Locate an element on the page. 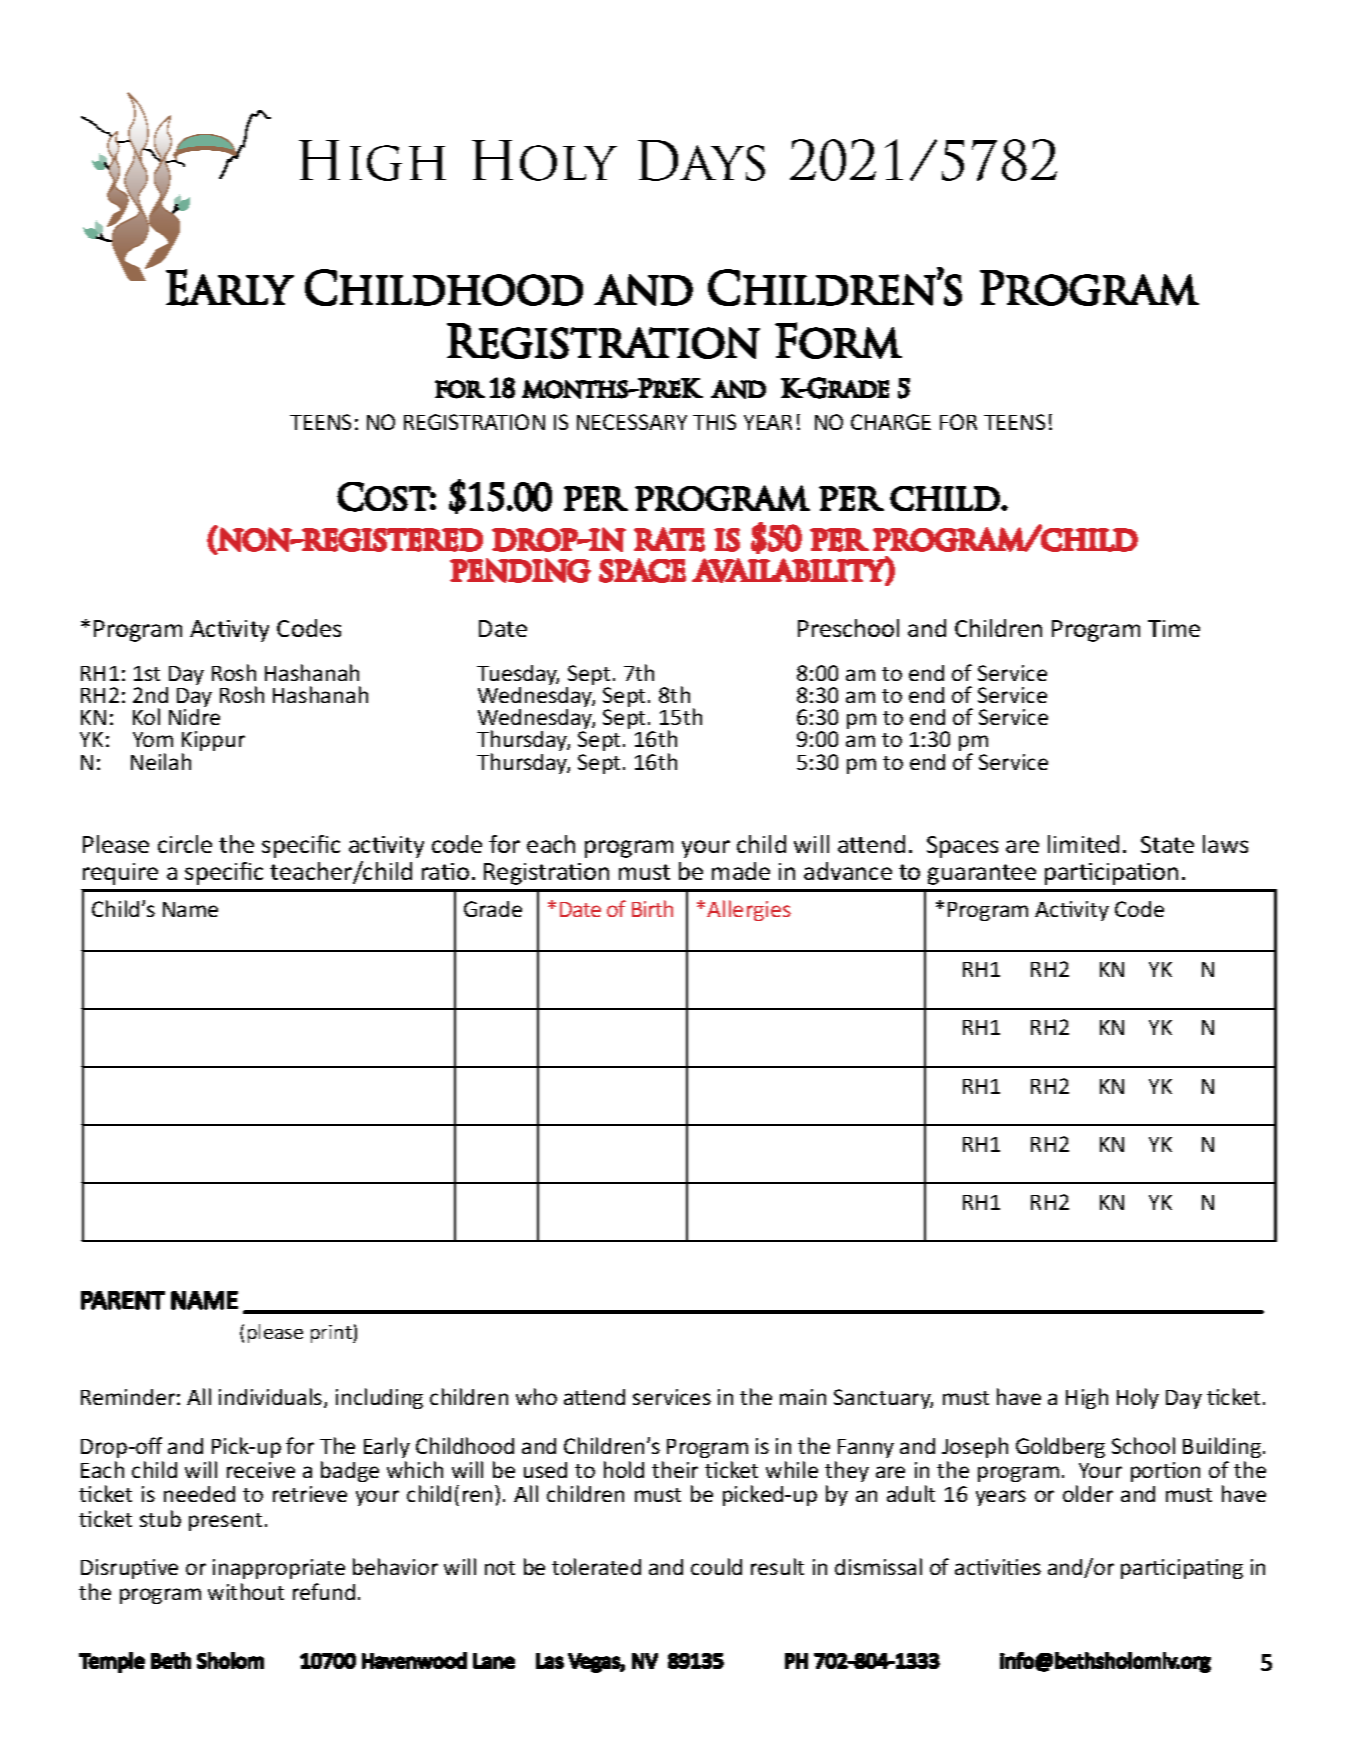 The image size is (1354, 1752). without is located at coordinates (246, 1591).
